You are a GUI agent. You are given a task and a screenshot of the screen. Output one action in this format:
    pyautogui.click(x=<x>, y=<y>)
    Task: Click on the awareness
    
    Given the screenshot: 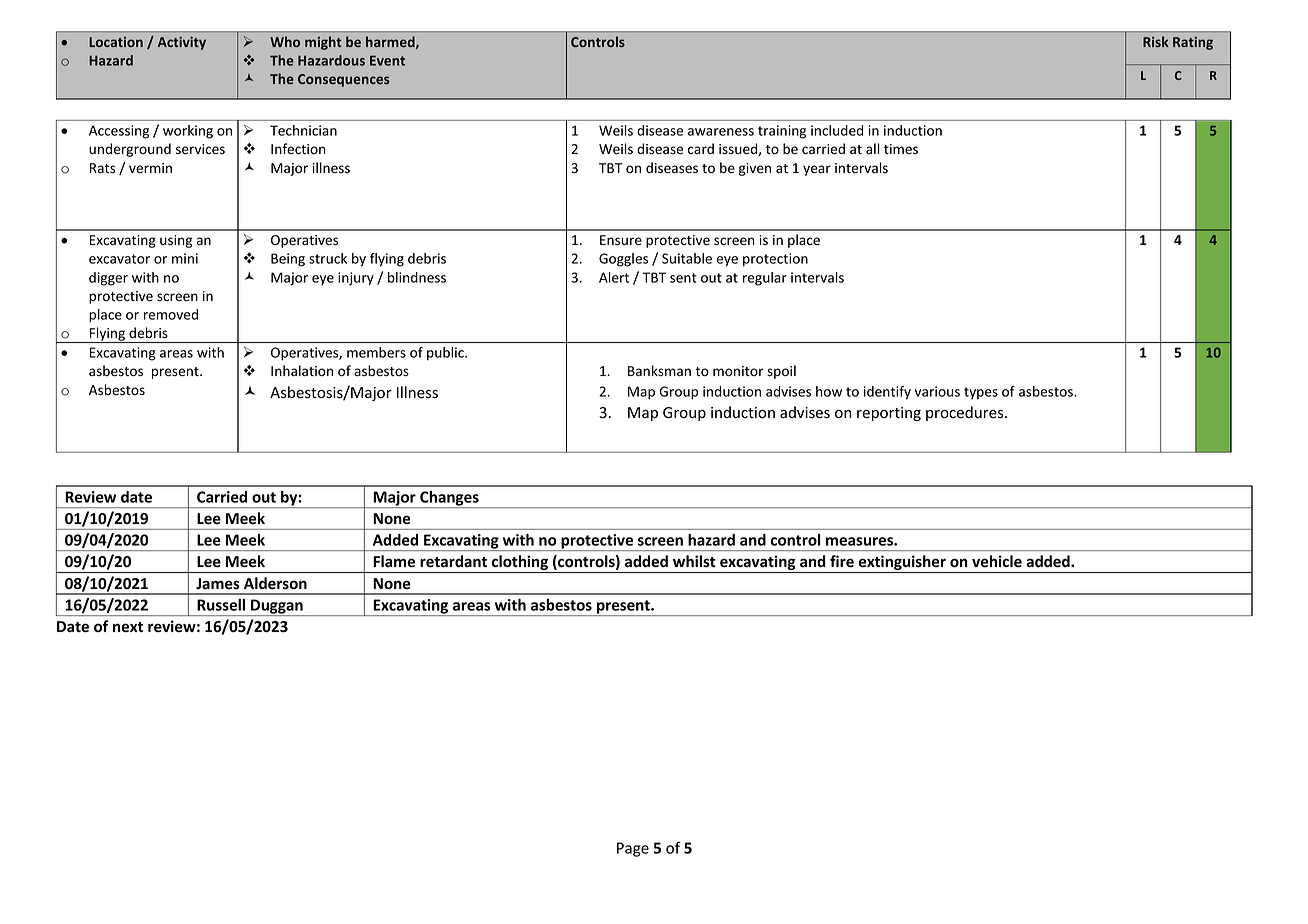 What is the action you would take?
    pyautogui.click(x=721, y=132)
